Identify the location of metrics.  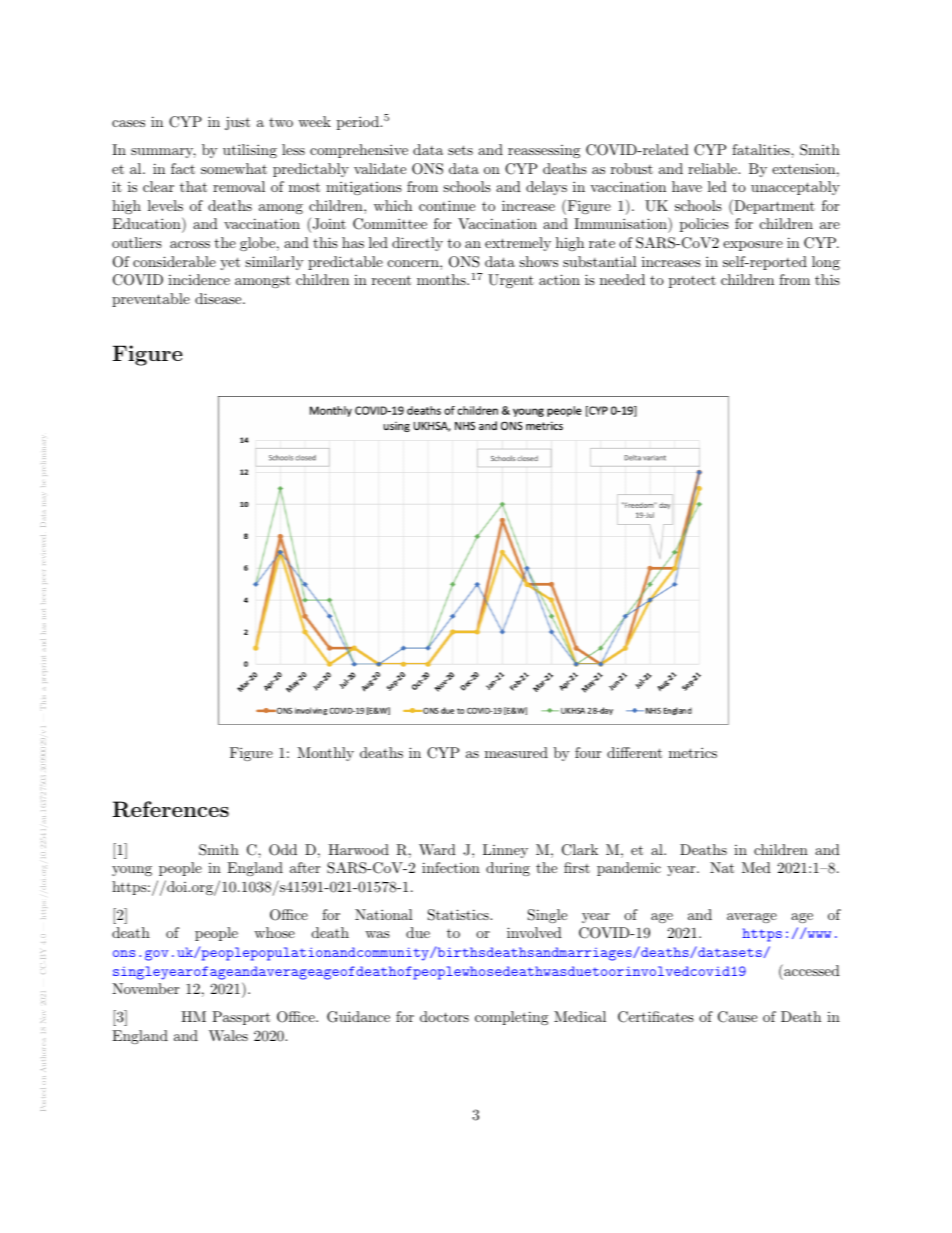
(693, 752).
